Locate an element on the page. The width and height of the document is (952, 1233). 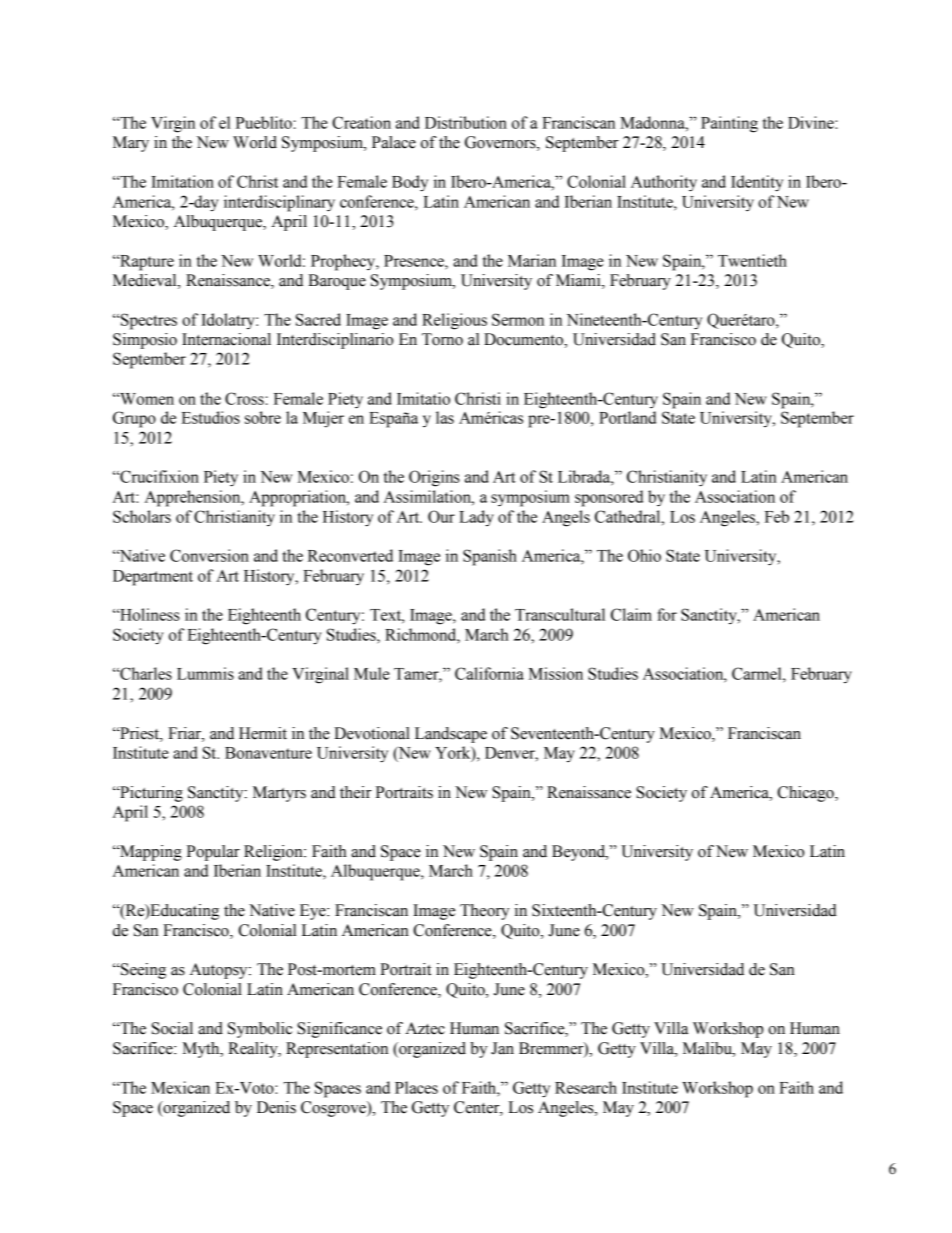
Chicago is located at coordinates (806, 794).
